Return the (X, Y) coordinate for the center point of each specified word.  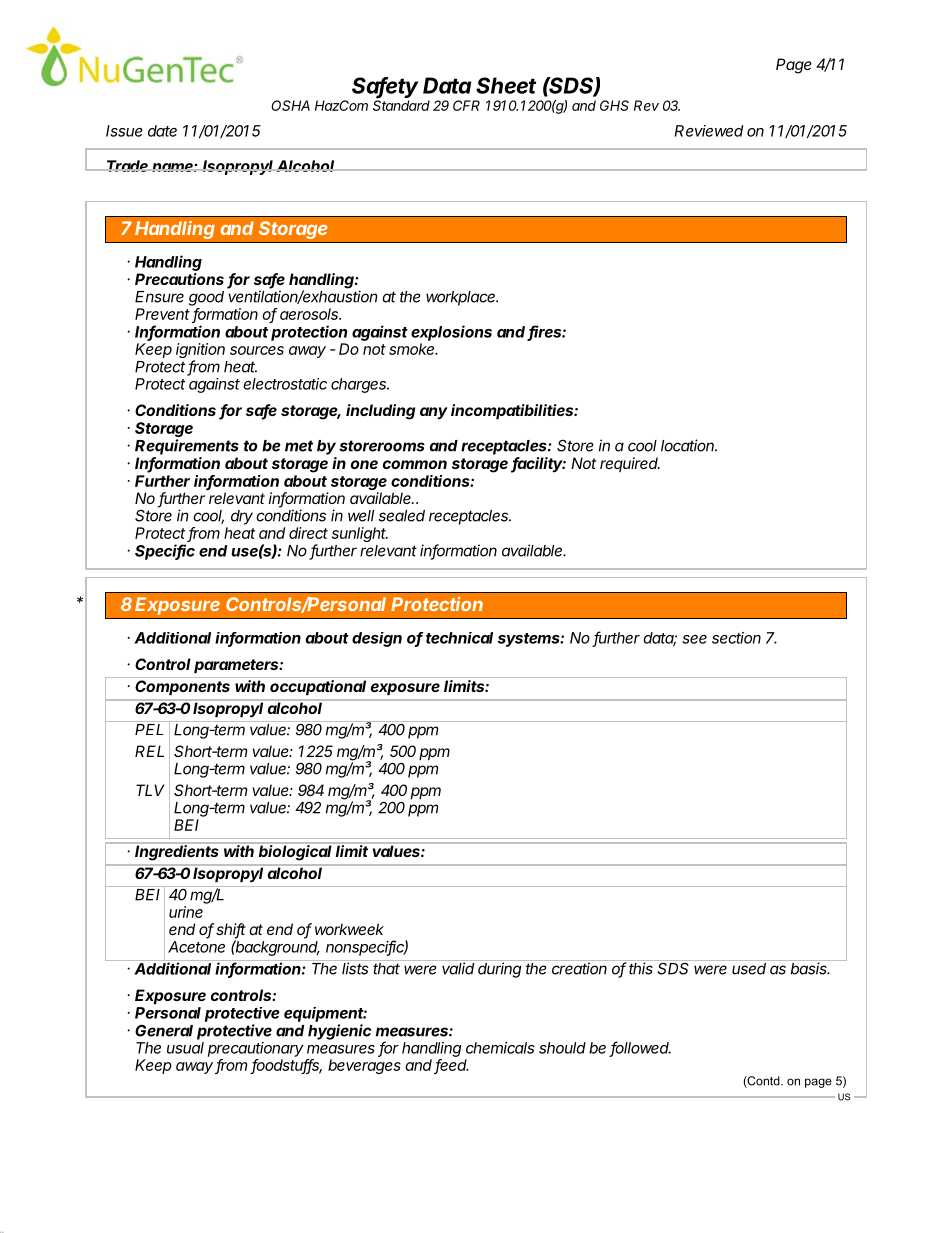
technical (459, 638)
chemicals (500, 1048)
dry (242, 517)
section (736, 638)
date (162, 131)
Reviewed (709, 131)
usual (185, 1048)
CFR (466, 105)
